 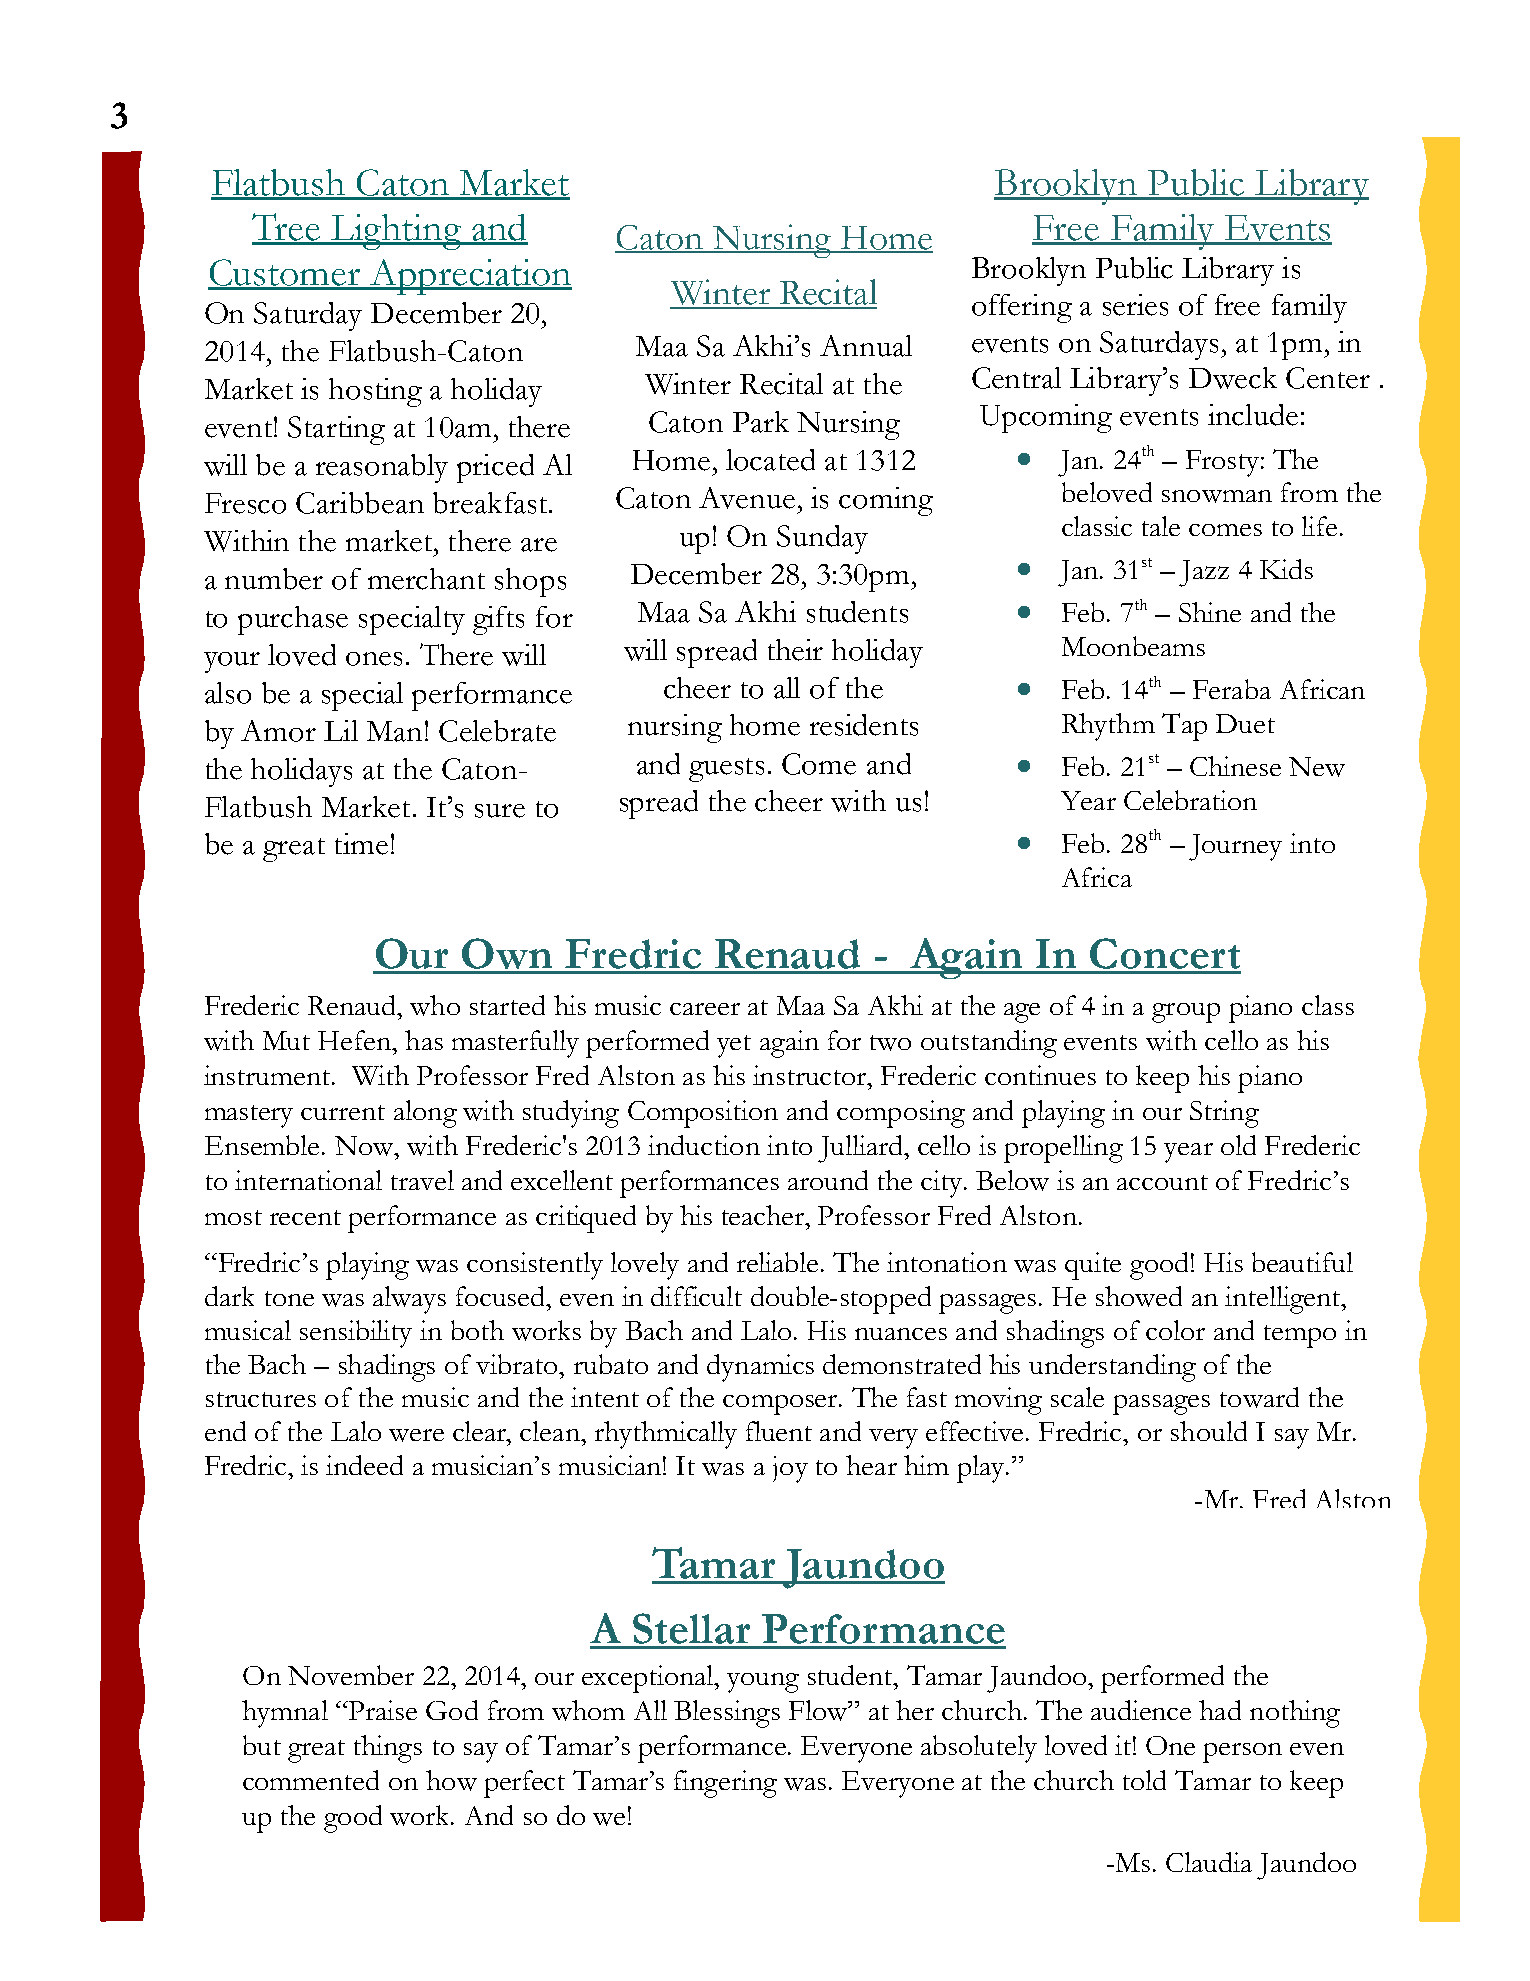 What do you see at coordinates (1162, 1182) in the page?
I see `account` at bounding box center [1162, 1182].
